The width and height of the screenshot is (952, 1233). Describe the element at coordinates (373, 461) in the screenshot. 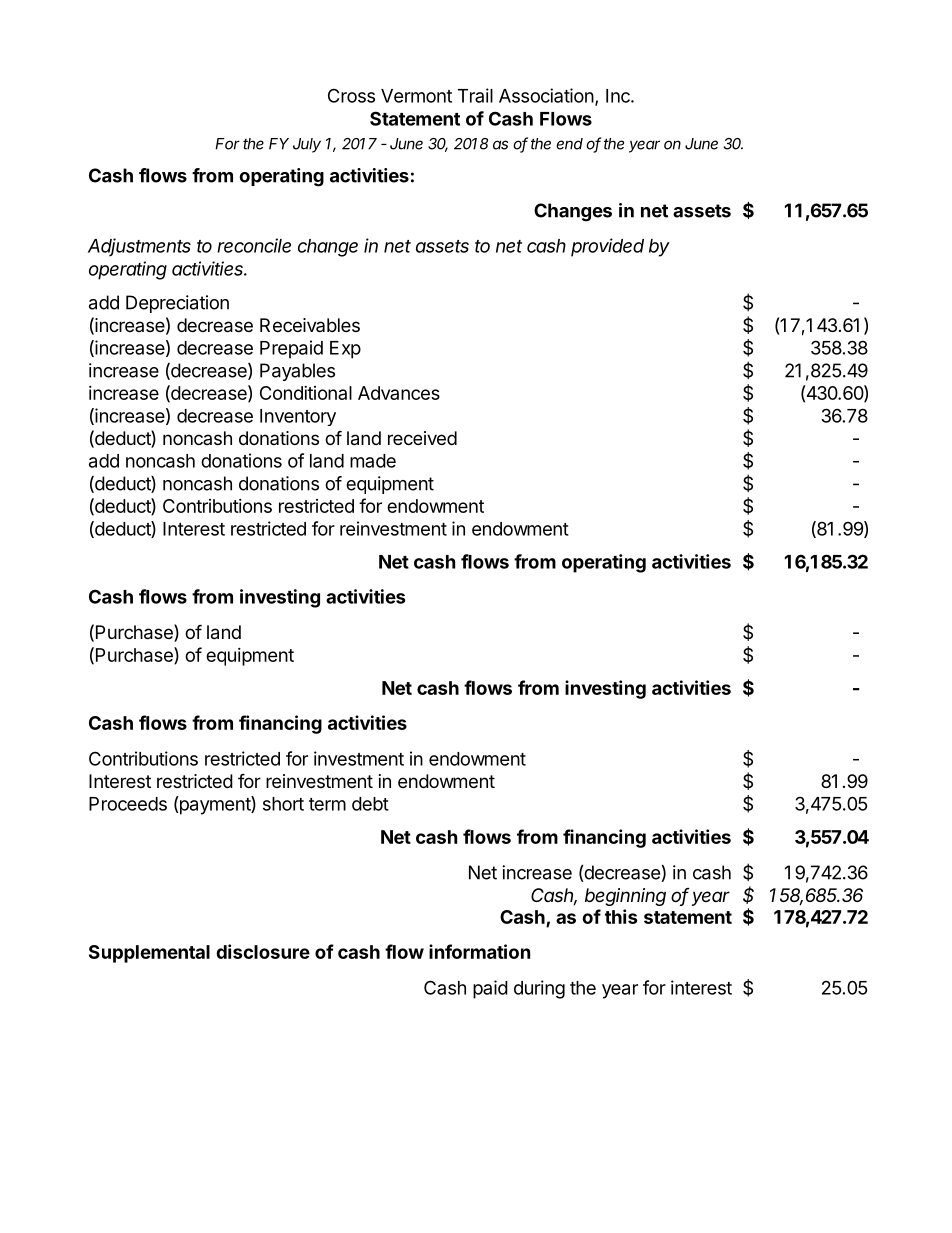

I see `made` at that location.
